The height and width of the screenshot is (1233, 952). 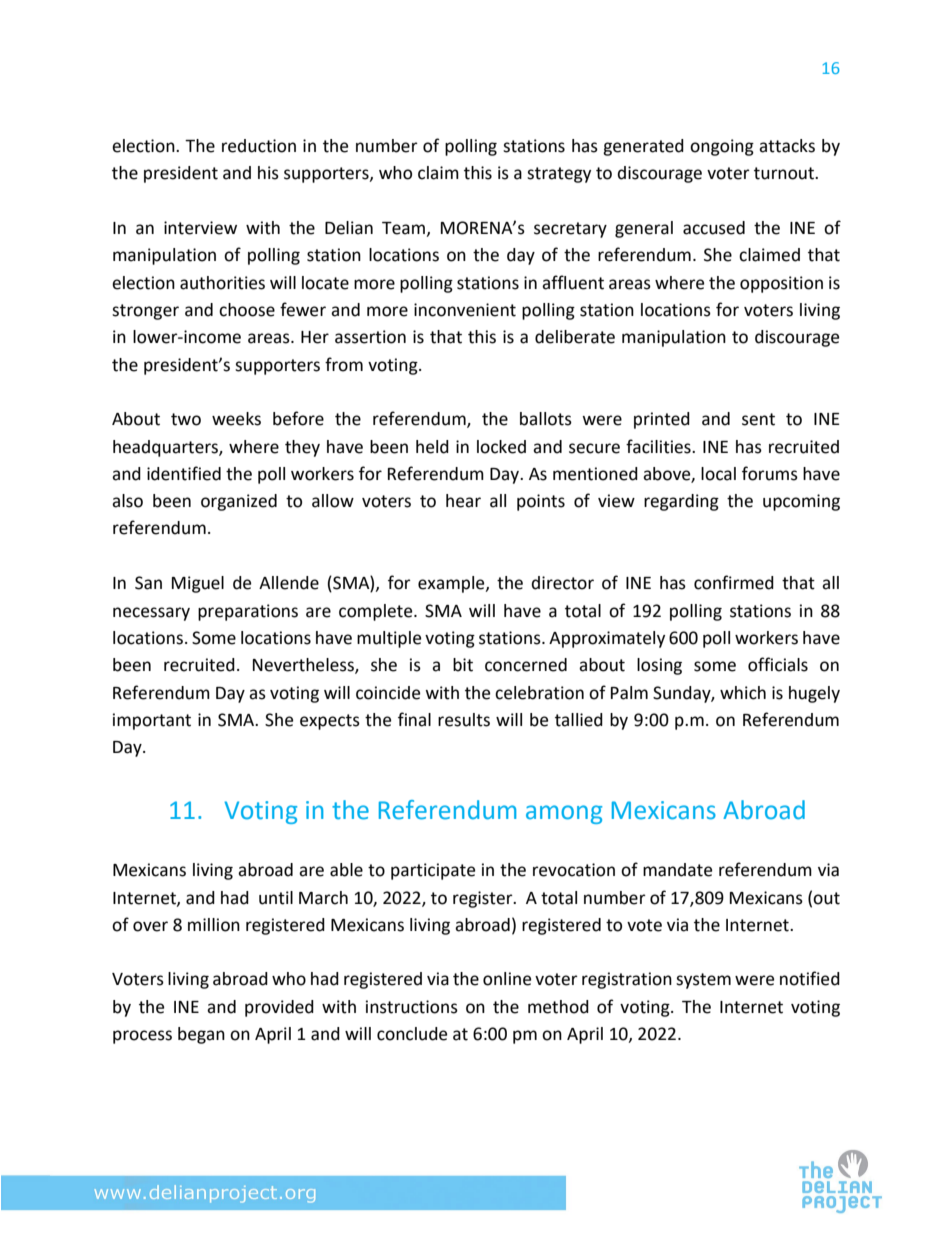 I want to click on ongoing, so click(x=722, y=147).
